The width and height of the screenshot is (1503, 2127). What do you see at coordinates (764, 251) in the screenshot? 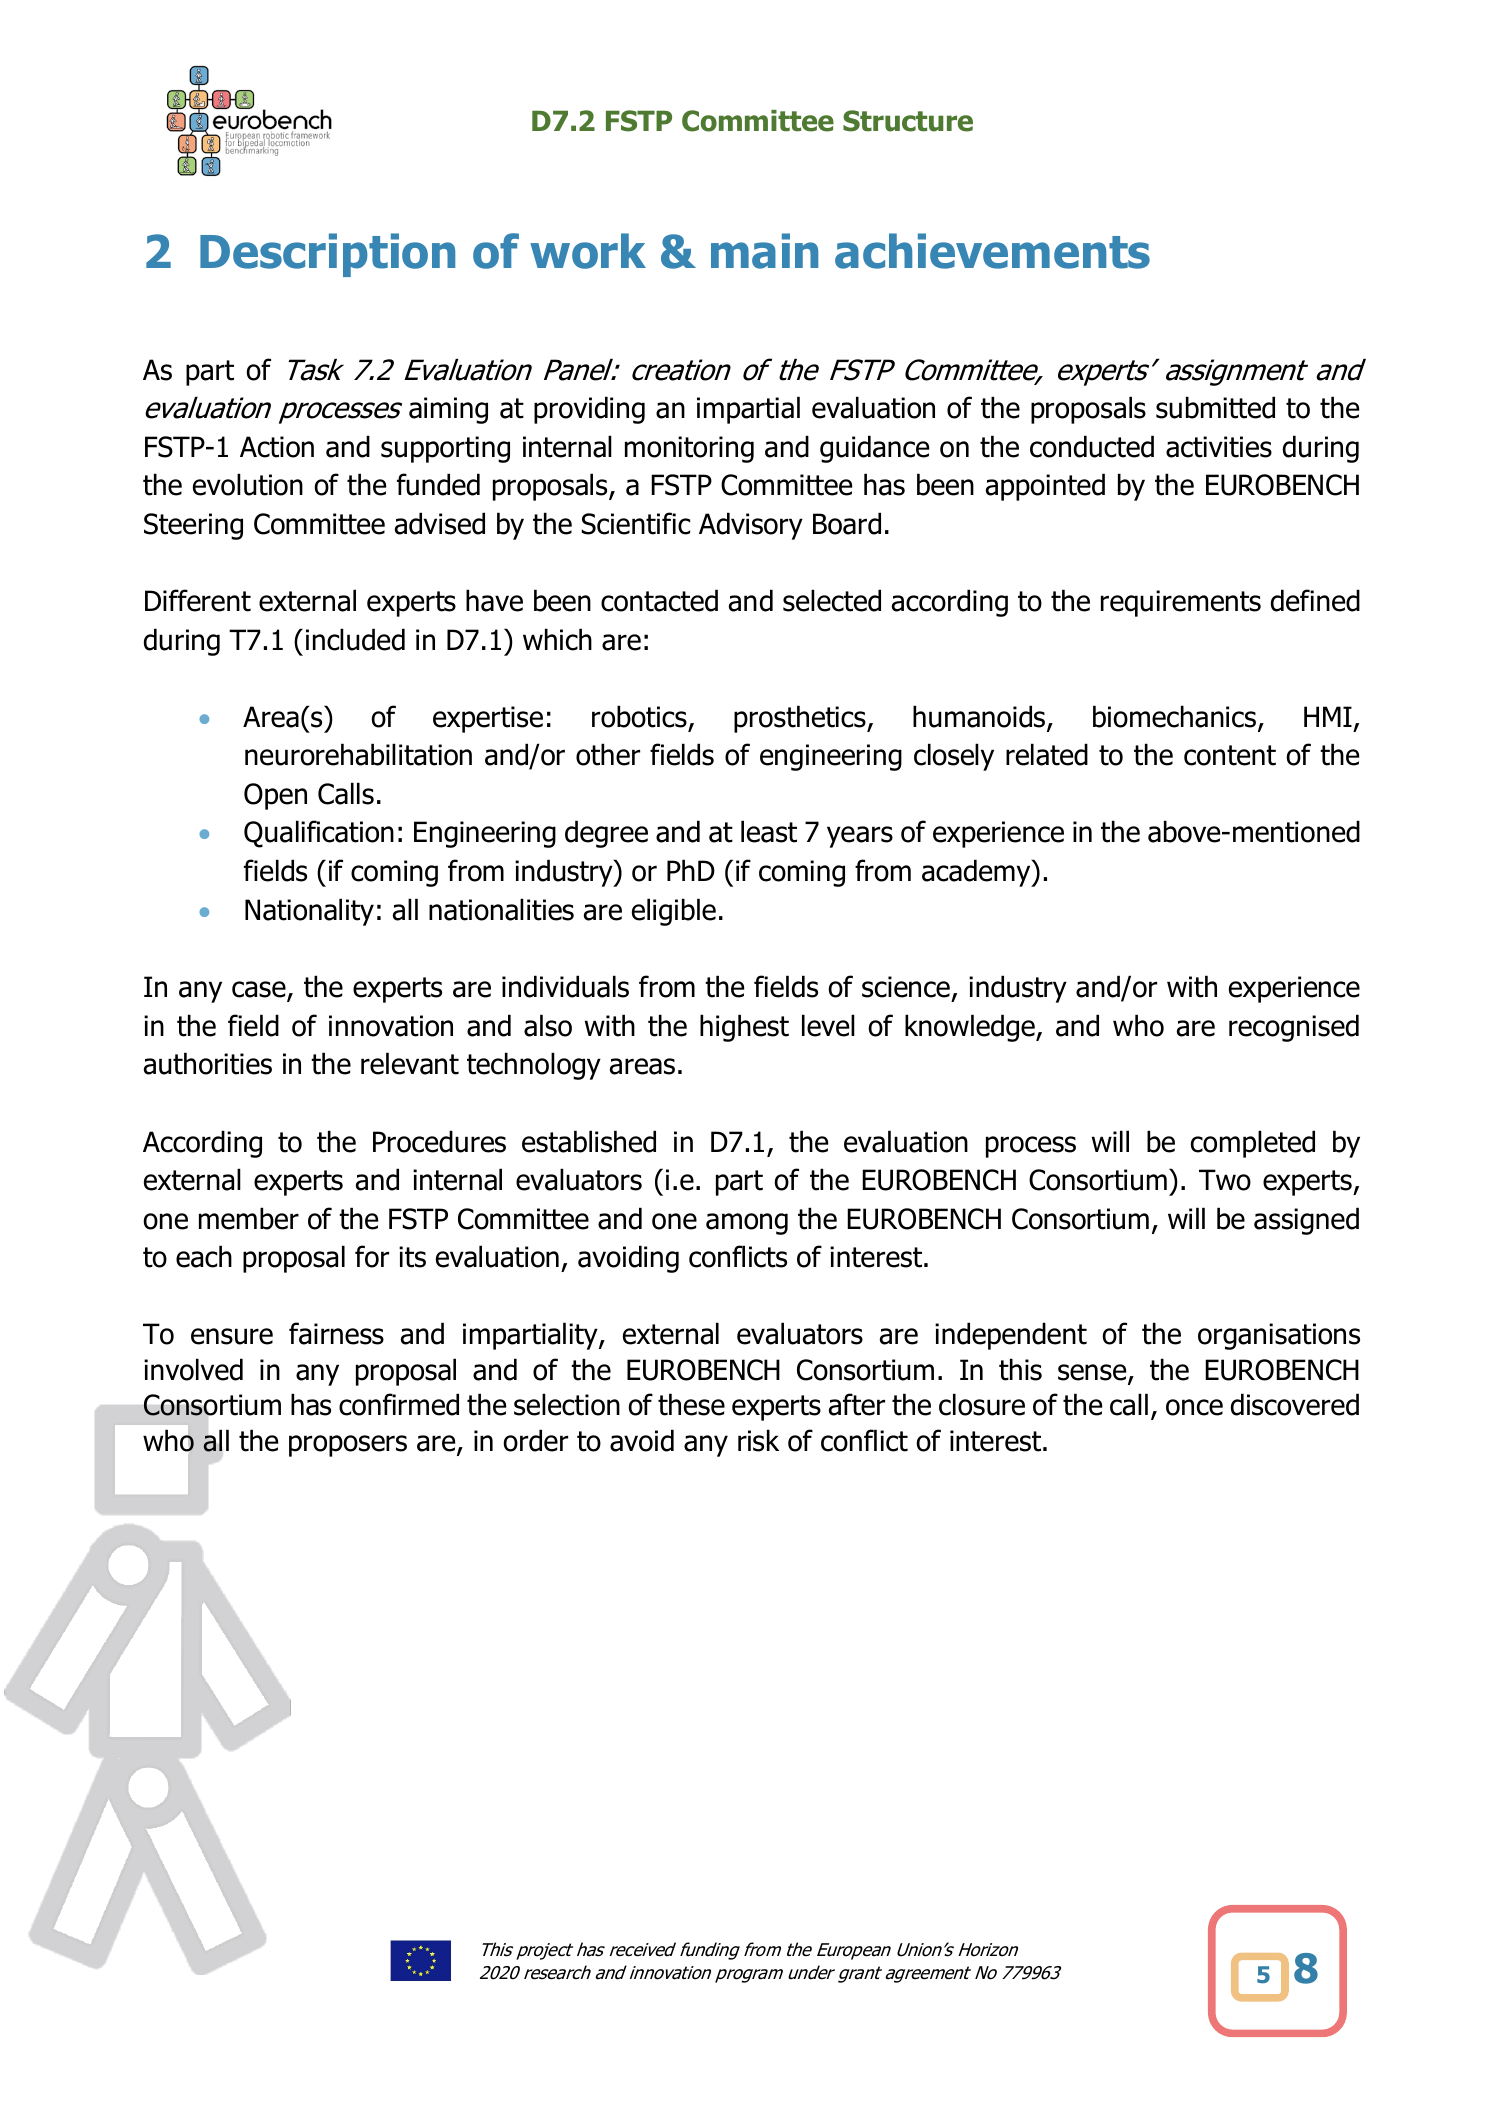
I see `main` at bounding box center [764, 251].
